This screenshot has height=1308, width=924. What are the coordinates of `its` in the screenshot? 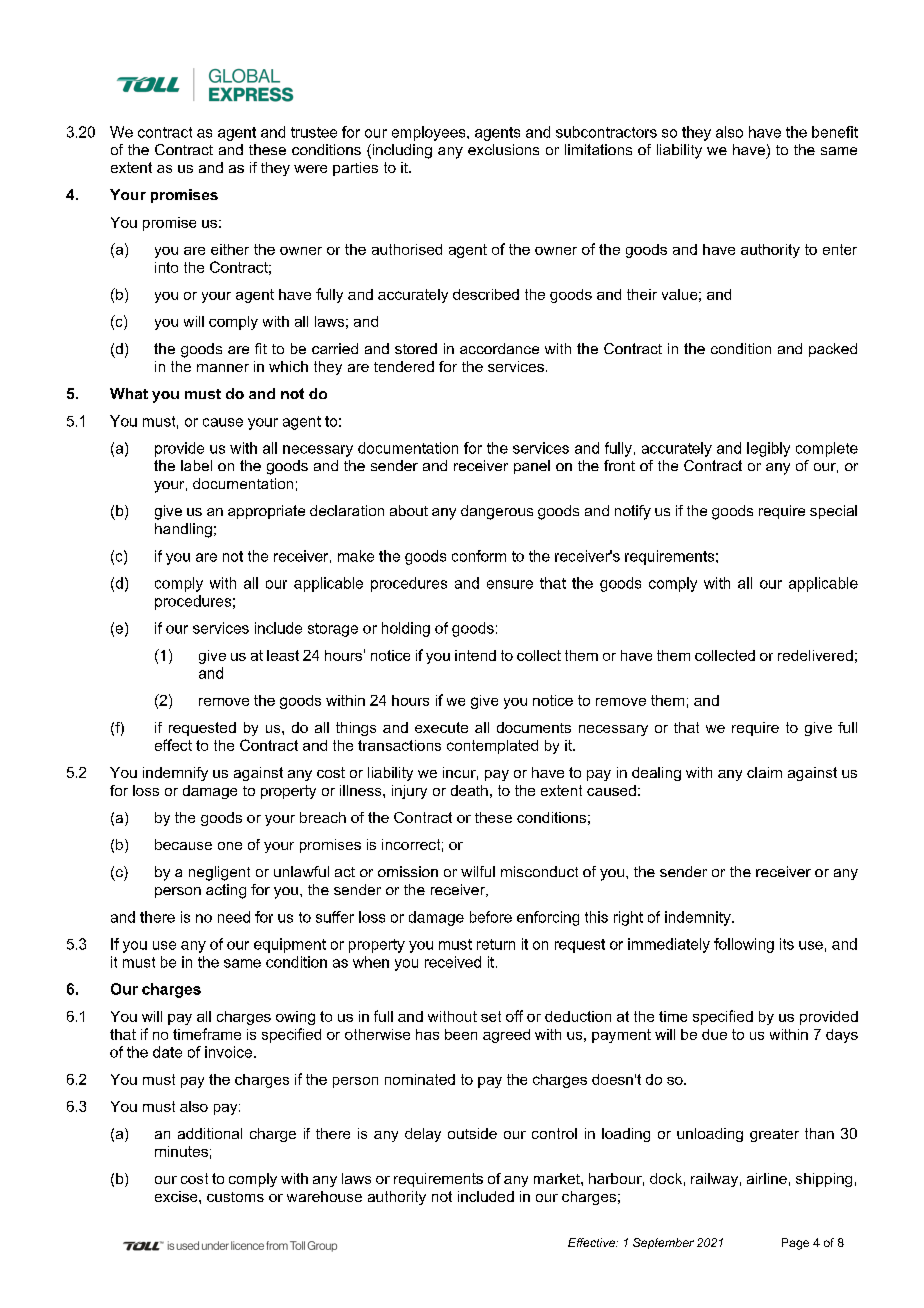 It's located at (787, 944).
